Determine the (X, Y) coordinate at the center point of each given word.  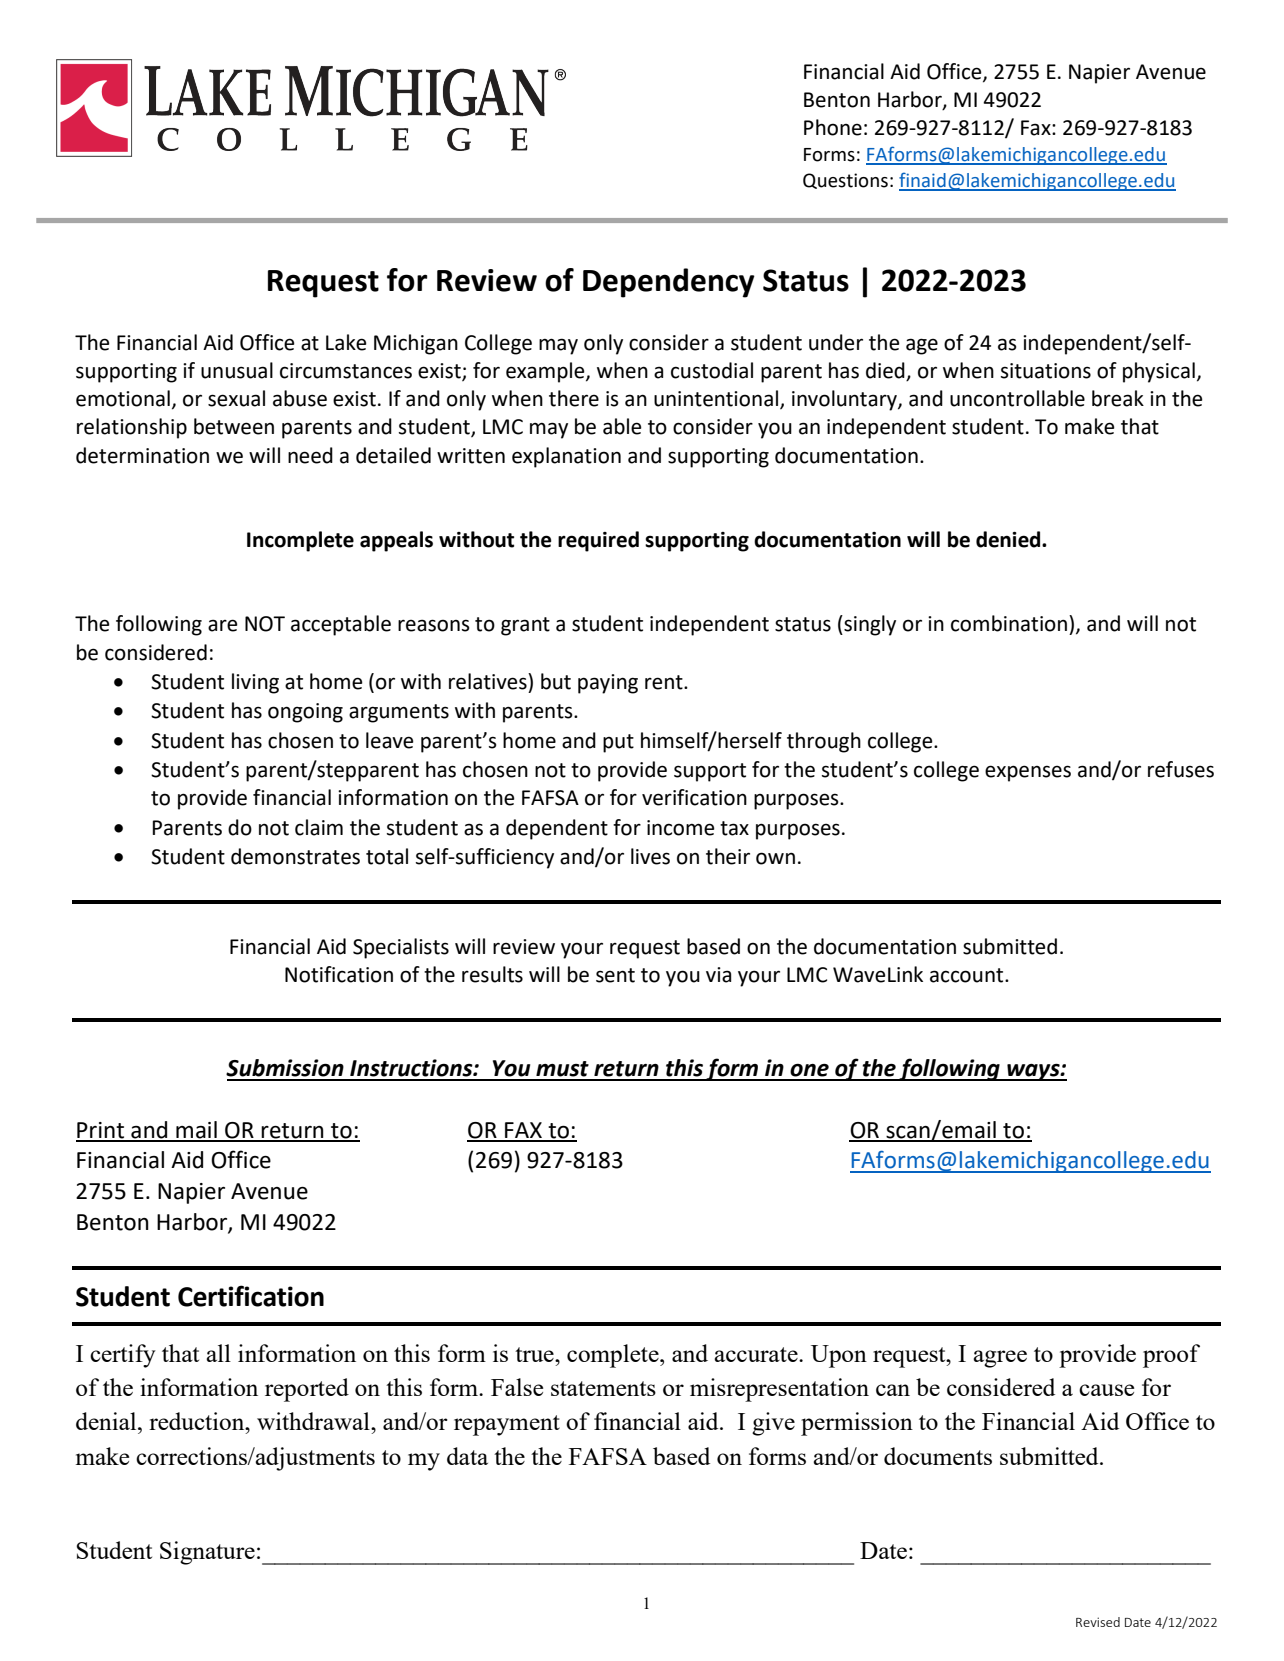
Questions (845, 181)
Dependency (669, 283)
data (467, 1456)
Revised (1098, 1622)
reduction (198, 1421)
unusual (237, 370)
